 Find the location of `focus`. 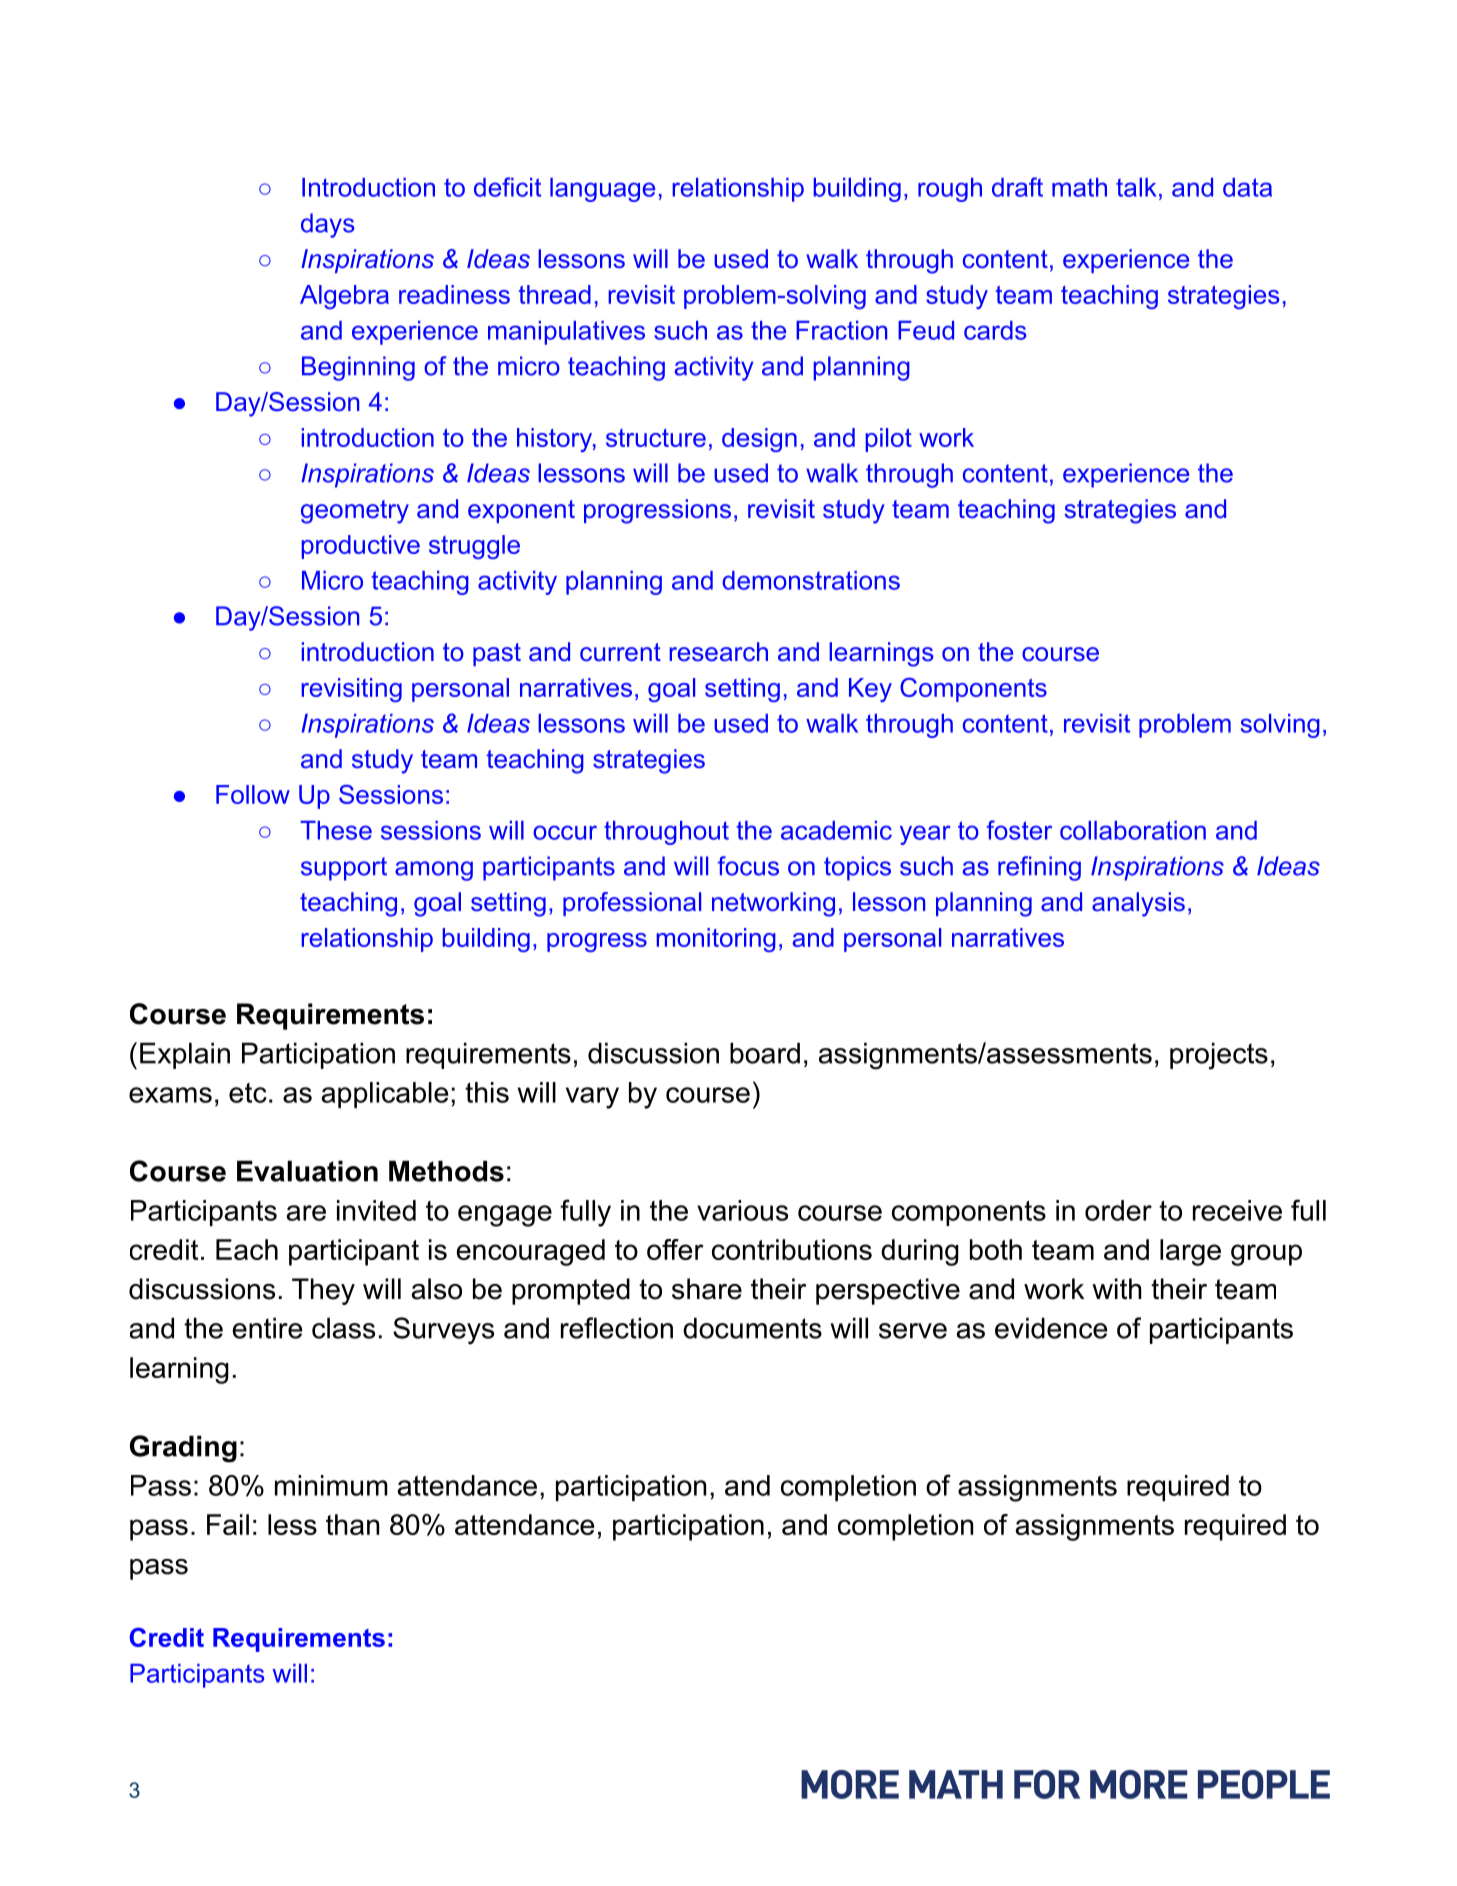

focus is located at coordinates (748, 866).
